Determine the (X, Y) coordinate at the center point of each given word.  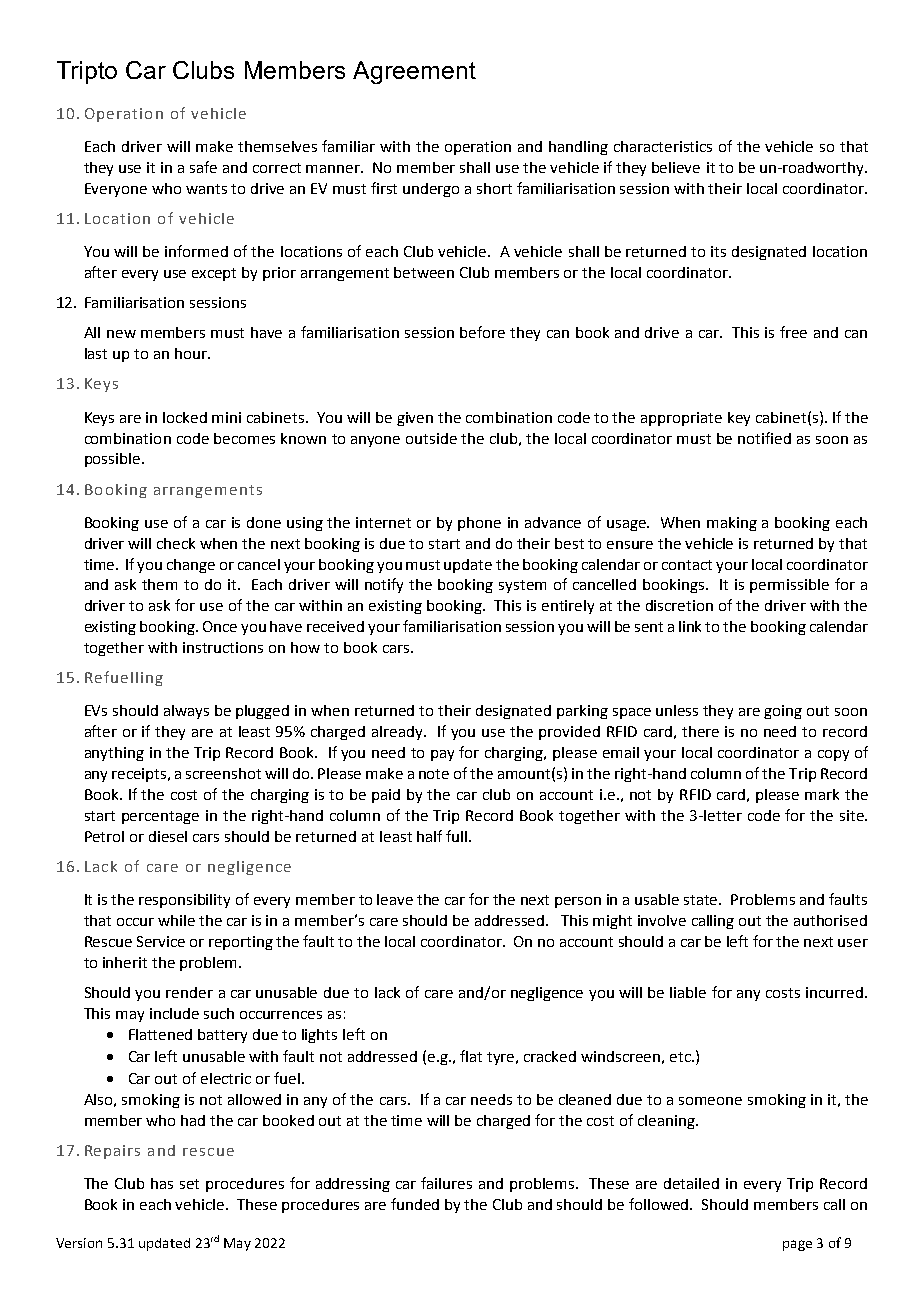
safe (203, 167)
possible (112, 460)
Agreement (414, 72)
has (162, 1183)
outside (431, 438)
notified (764, 438)
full (458, 836)
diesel (168, 836)
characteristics (663, 146)
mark (822, 794)
